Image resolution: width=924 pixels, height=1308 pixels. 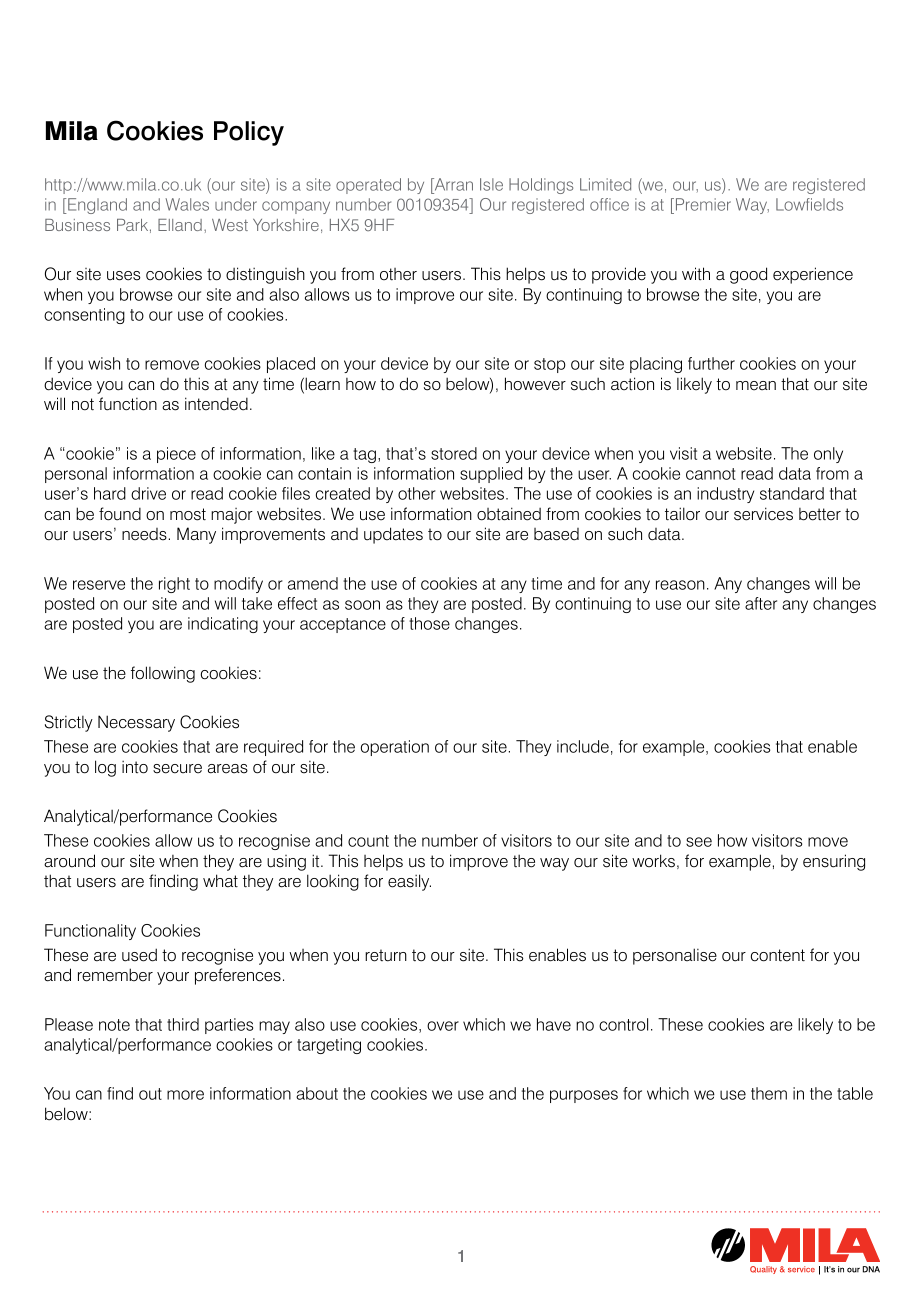 I want to click on those, so click(x=429, y=623).
